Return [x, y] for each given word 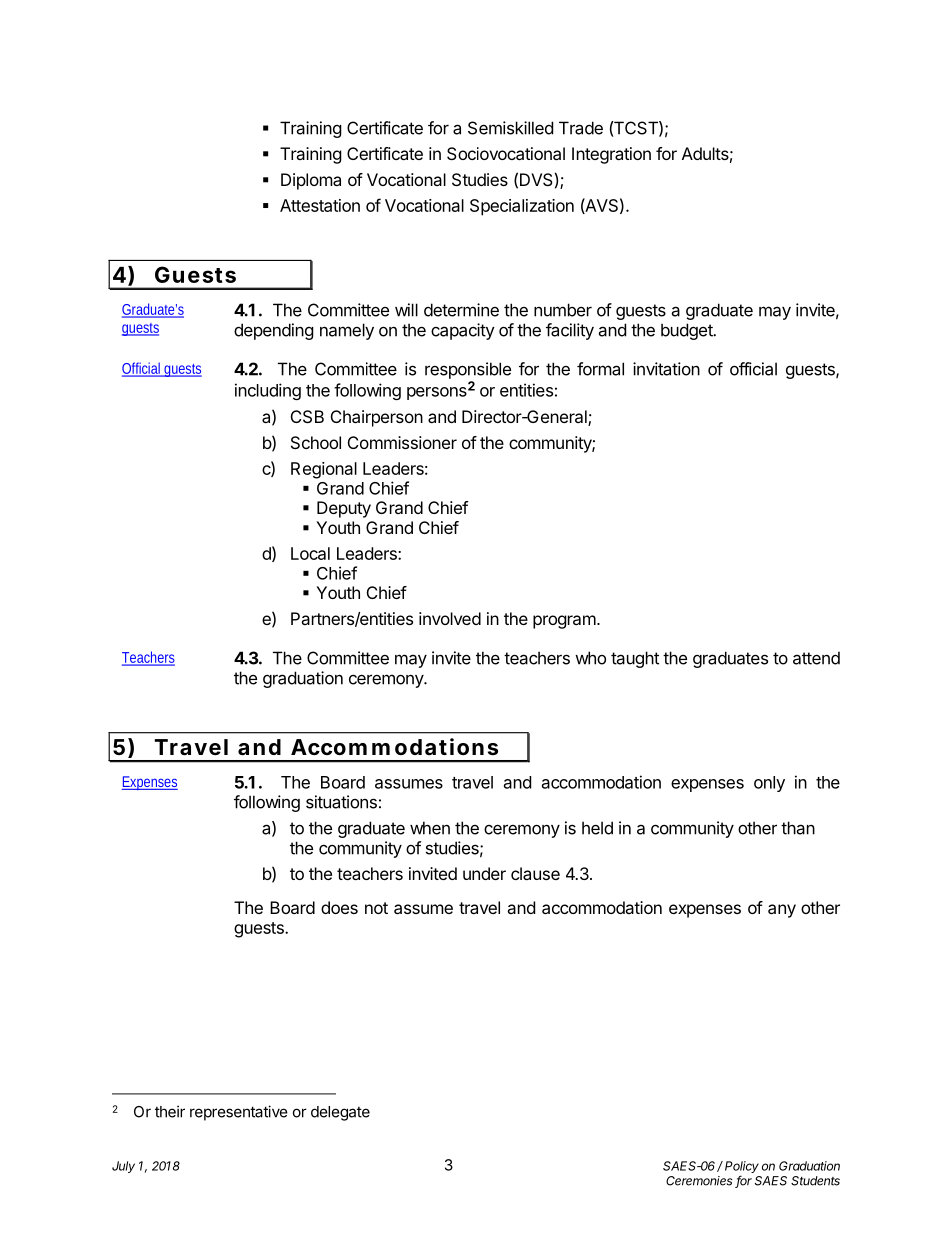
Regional [324, 470]
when [430, 828]
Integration [611, 155]
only [769, 784]
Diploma [311, 181]
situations [341, 802]
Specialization [522, 207]
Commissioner [402, 442]
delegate [340, 1113]
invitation [666, 369]
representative [239, 1113]
